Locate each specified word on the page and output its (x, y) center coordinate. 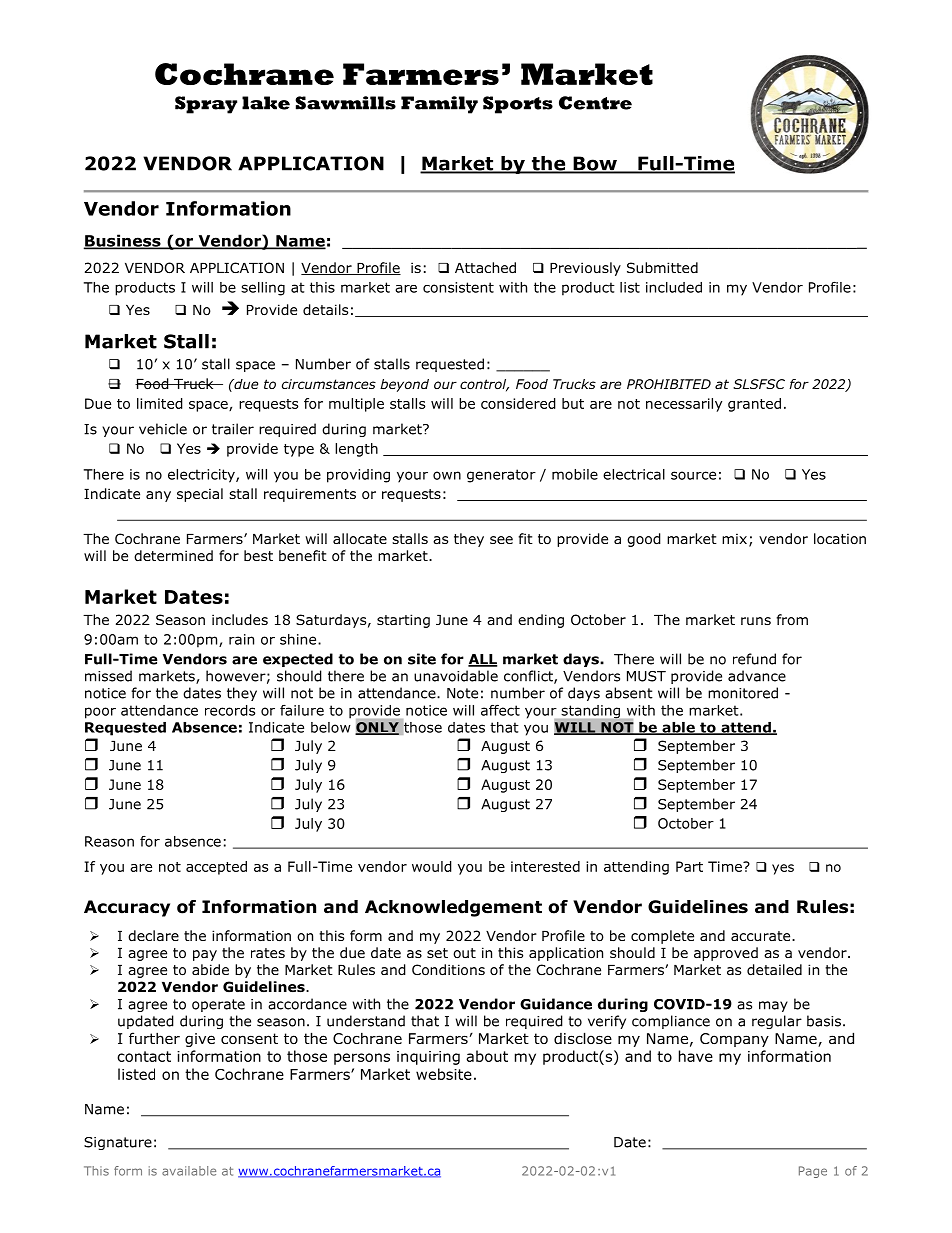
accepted (216, 868)
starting (403, 621)
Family (439, 105)
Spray (206, 105)
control (484, 385)
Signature (118, 1143)
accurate (762, 936)
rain (241, 639)
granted (754, 405)
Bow (595, 164)
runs (756, 621)
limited (160, 403)
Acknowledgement (453, 908)
